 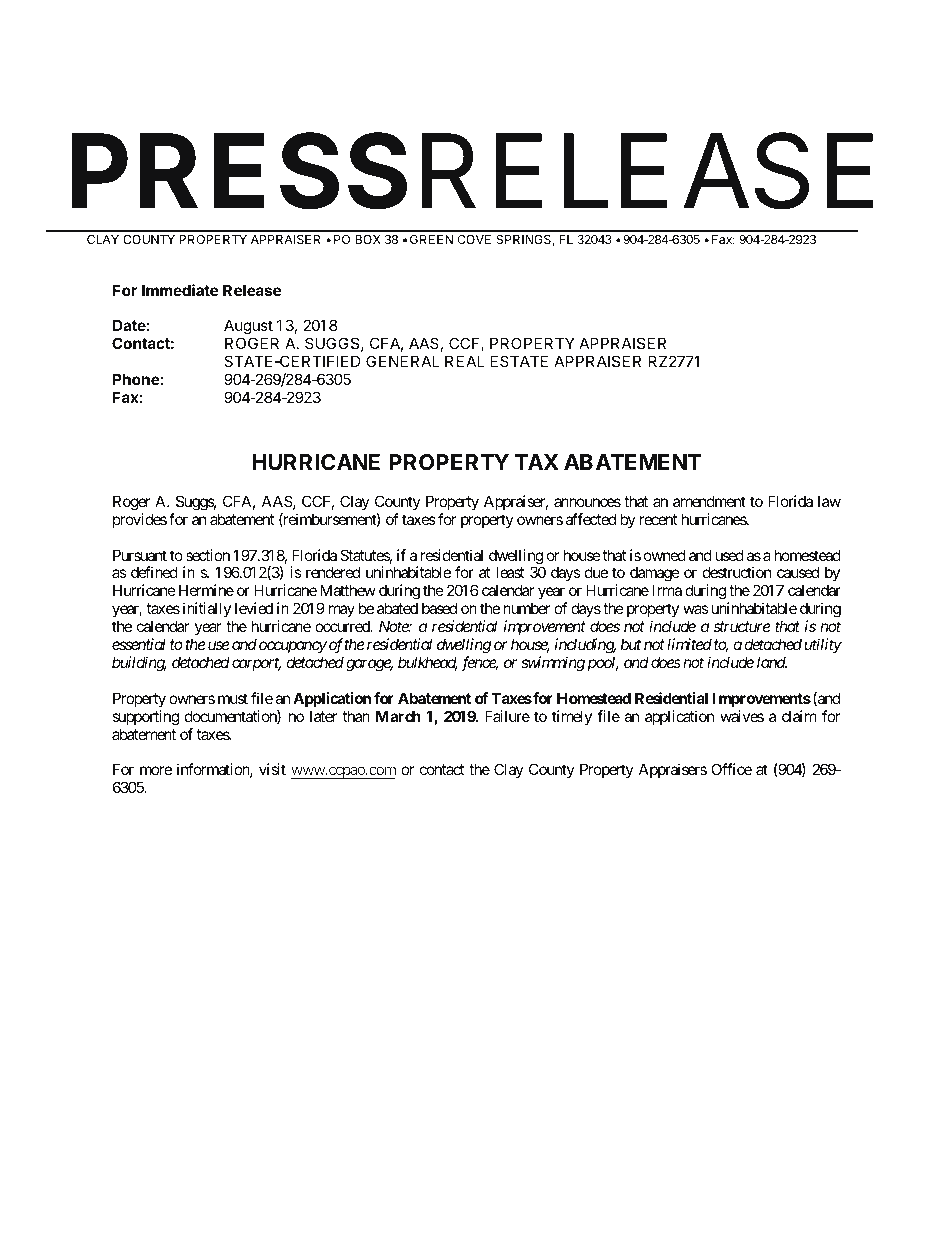 What do you see at coordinates (208, 555) in the page?
I see `section` at bounding box center [208, 555].
